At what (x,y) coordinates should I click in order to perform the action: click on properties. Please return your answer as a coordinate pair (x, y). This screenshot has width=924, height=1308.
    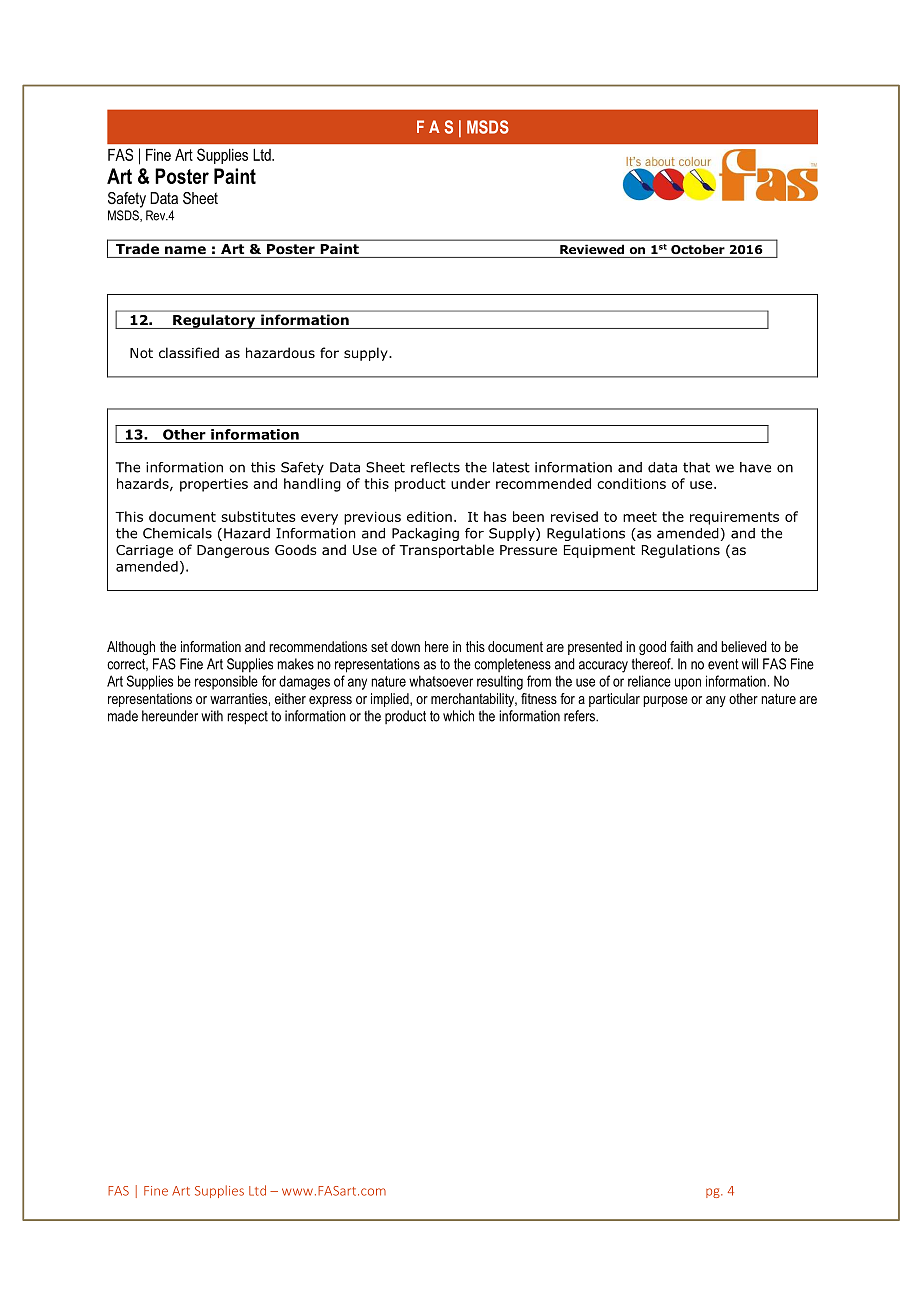
    Looking at the image, I should click on (214, 485).
